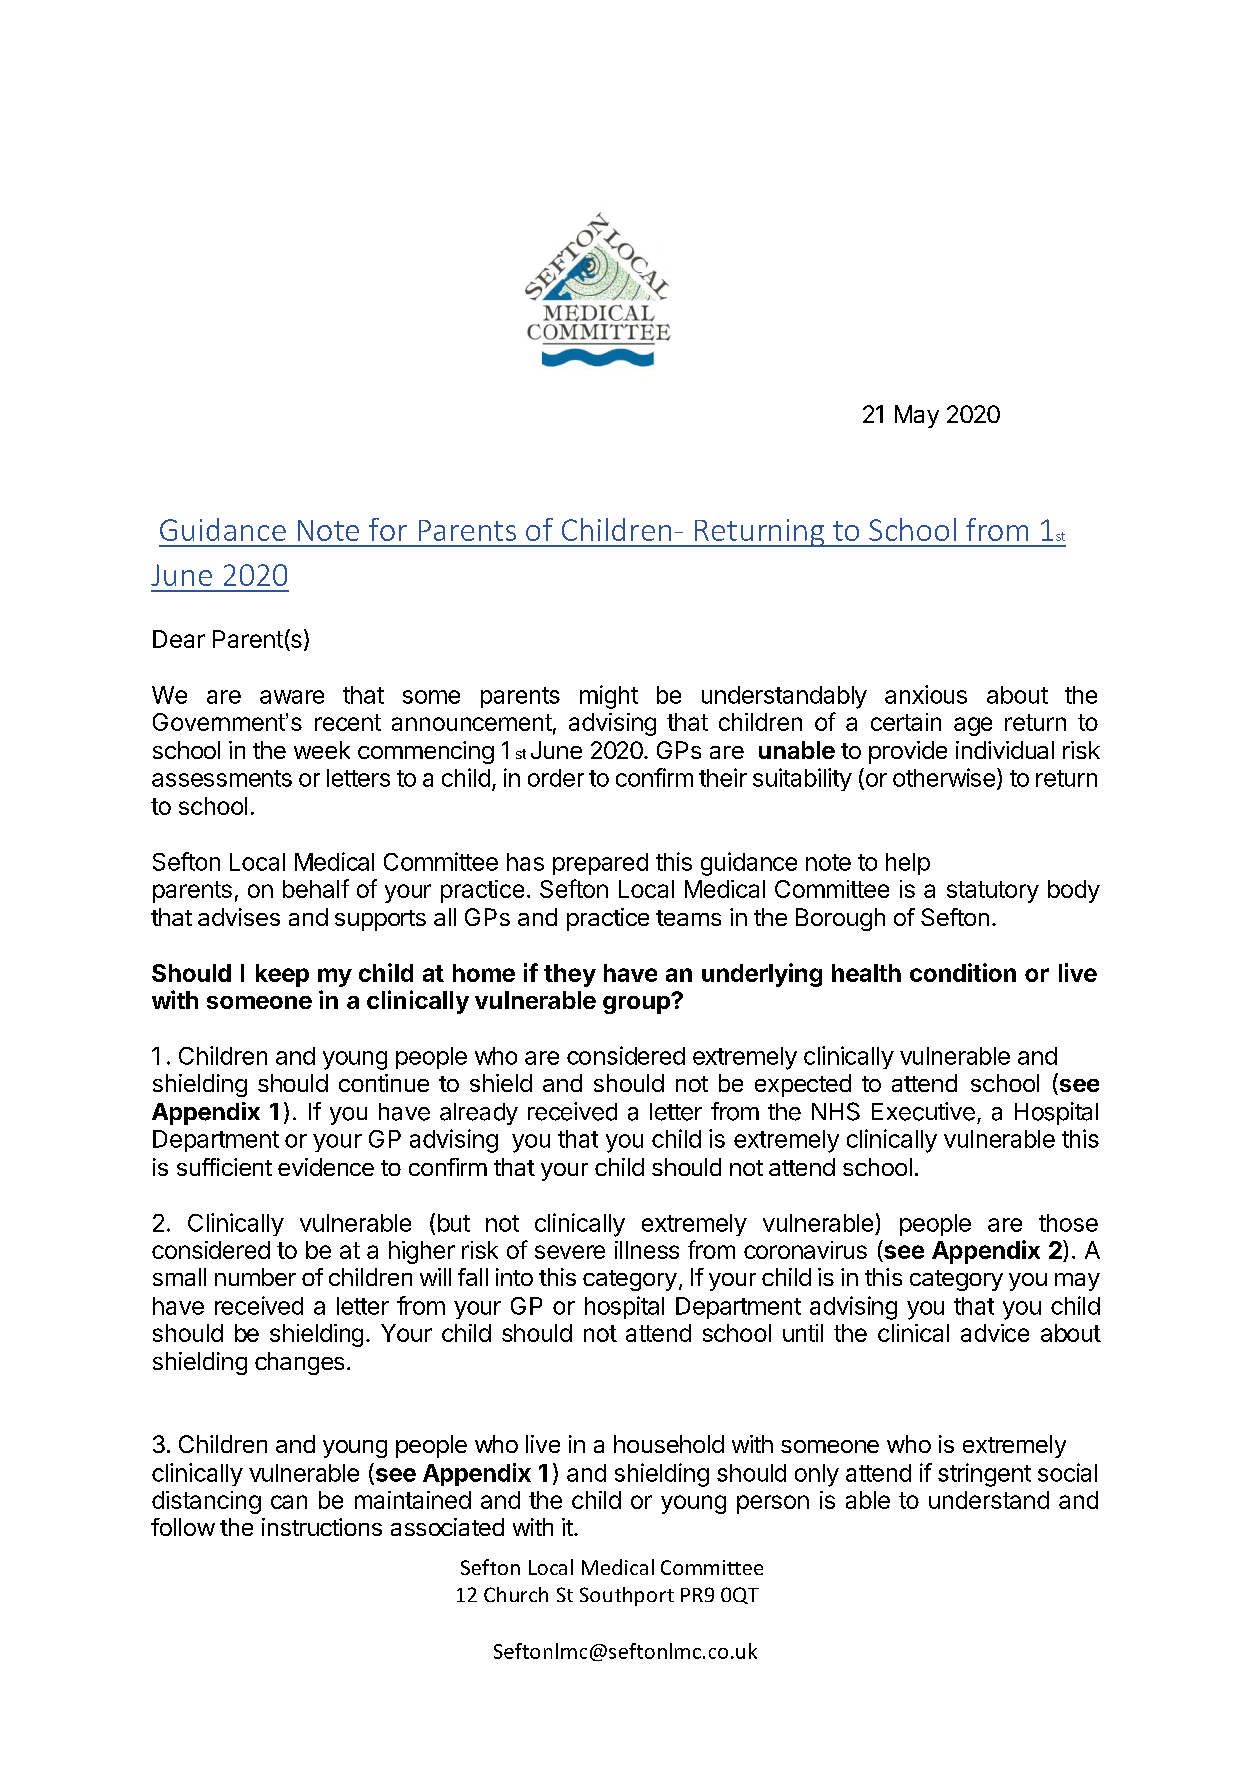 The width and height of the image is (1250, 1767). What do you see at coordinates (609, 697) in the image?
I see `might` at bounding box center [609, 697].
